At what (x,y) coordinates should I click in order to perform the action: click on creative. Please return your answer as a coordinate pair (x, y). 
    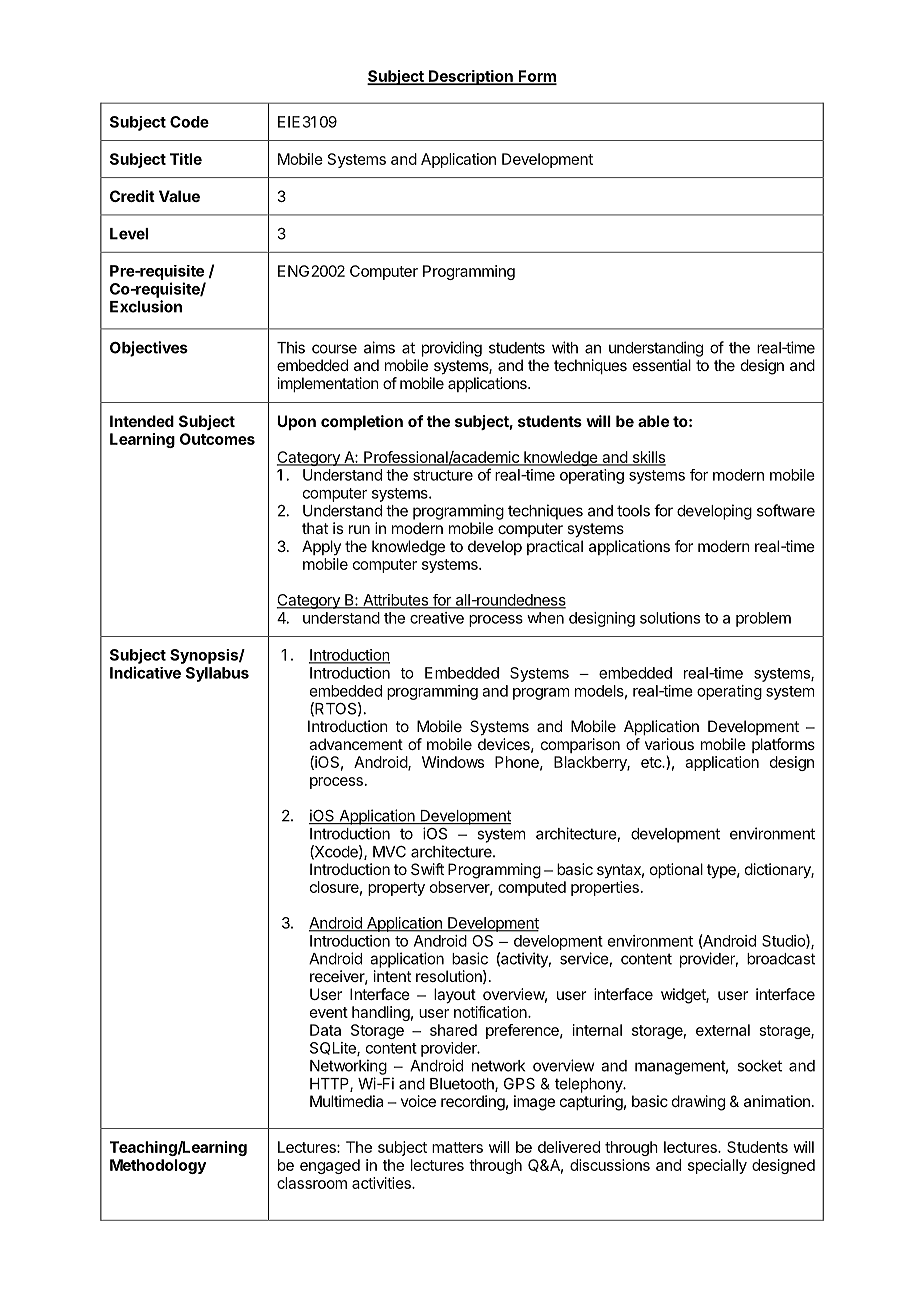
    Looking at the image, I should click on (437, 618).
